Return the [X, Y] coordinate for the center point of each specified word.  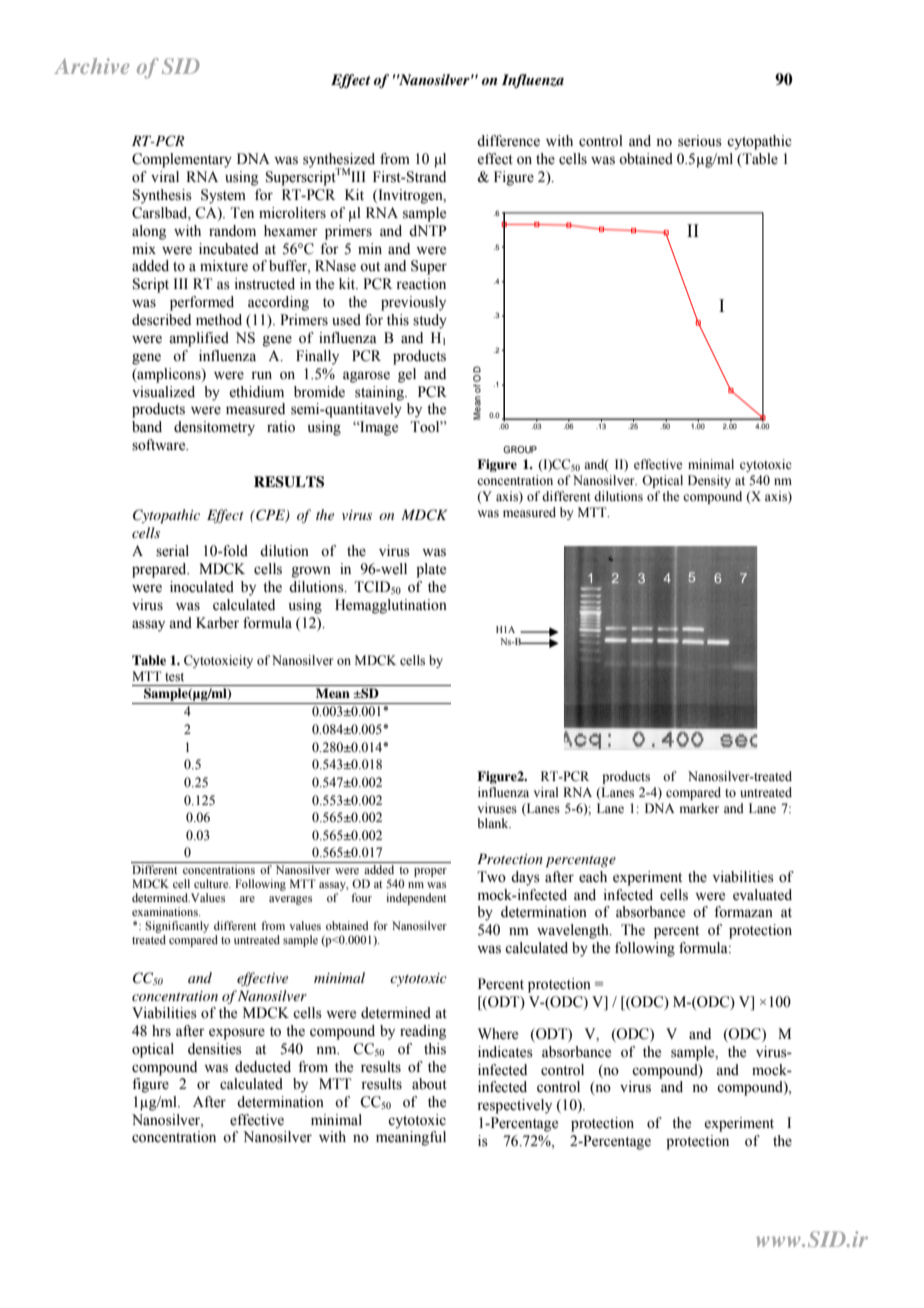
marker [699, 808]
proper [430, 872]
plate [431, 570]
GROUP [520, 449]
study [430, 321]
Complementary [182, 160]
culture [212, 883]
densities [215, 1049]
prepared [160, 570]
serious [700, 141]
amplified [199, 339]
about [429, 1084]
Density [709, 481]
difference [508, 141]
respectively [514, 1106]
